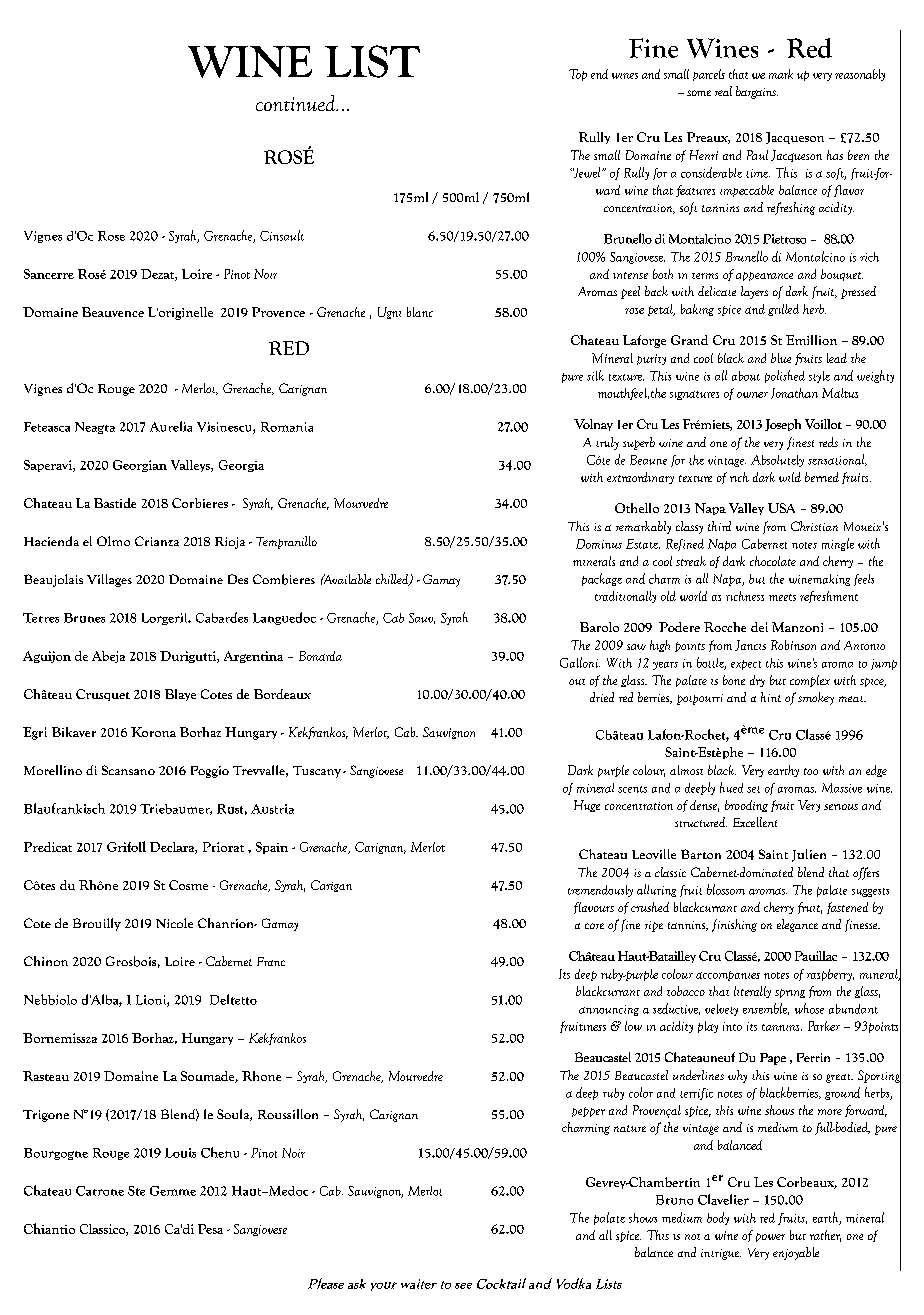 This document has width=924, height=1315. What do you see at coordinates (757, 92) in the document?
I see `bargains` at bounding box center [757, 92].
